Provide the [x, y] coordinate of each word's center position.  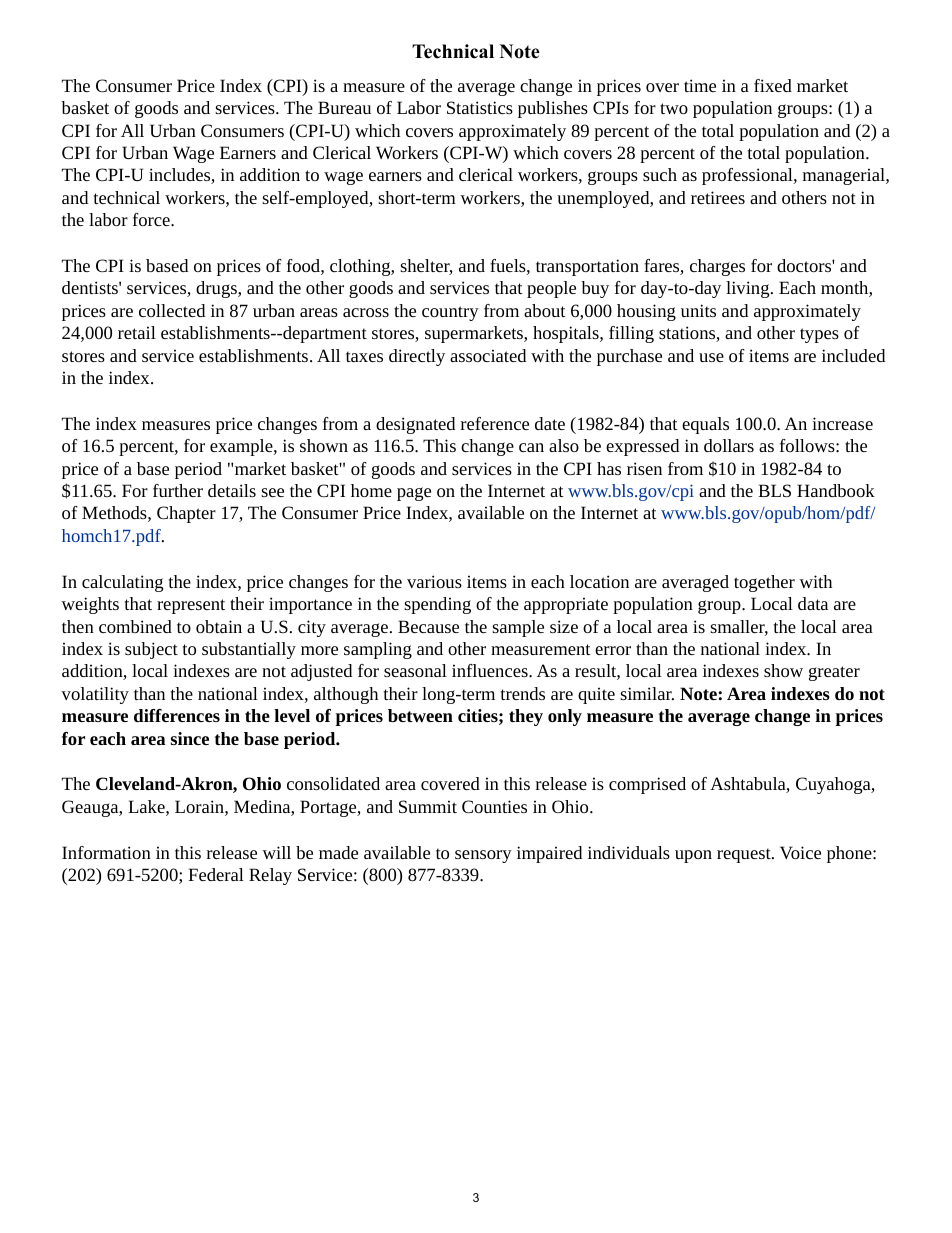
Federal [216, 874]
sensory [483, 856]
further [178, 490]
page [414, 494]
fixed [773, 85]
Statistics [480, 107]
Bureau [344, 107]
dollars [729, 445]
